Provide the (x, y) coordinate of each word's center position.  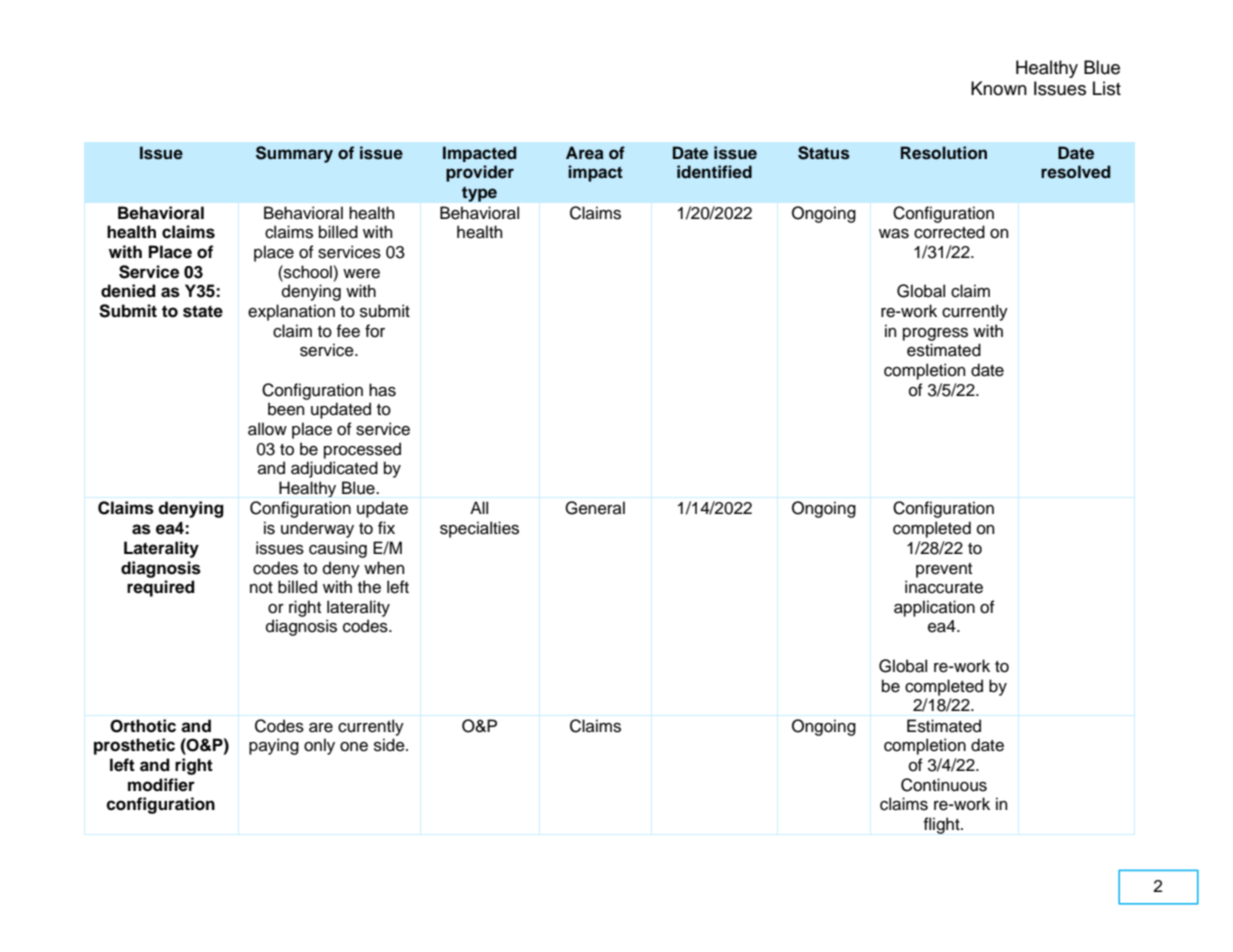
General (595, 508)
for (375, 331)
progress (935, 334)
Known (999, 88)
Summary (294, 154)
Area (585, 153)
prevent (944, 570)
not (261, 588)
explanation (291, 312)
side (390, 745)
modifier (161, 785)
